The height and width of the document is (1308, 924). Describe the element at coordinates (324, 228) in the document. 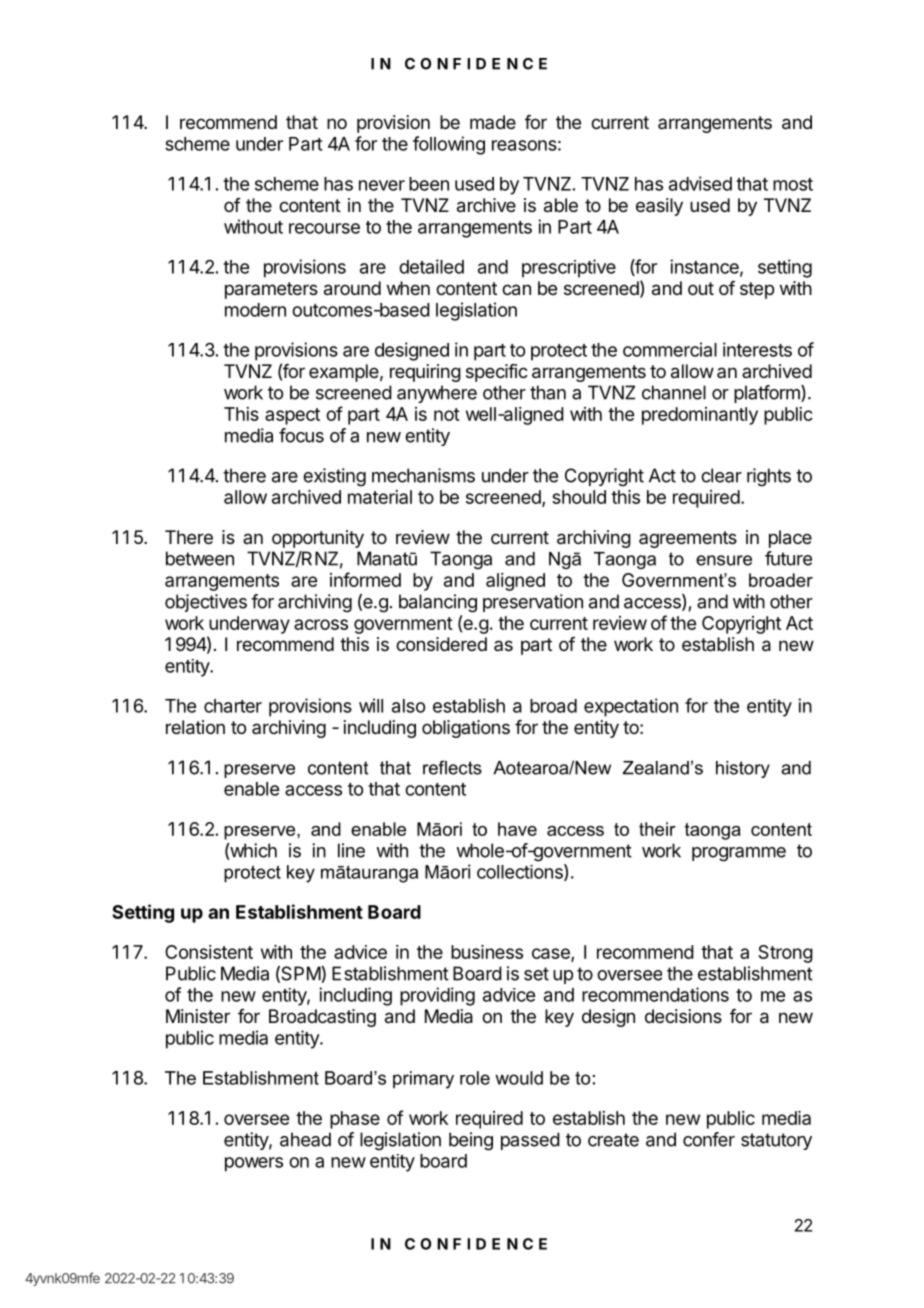

I see `recourse` at that location.
